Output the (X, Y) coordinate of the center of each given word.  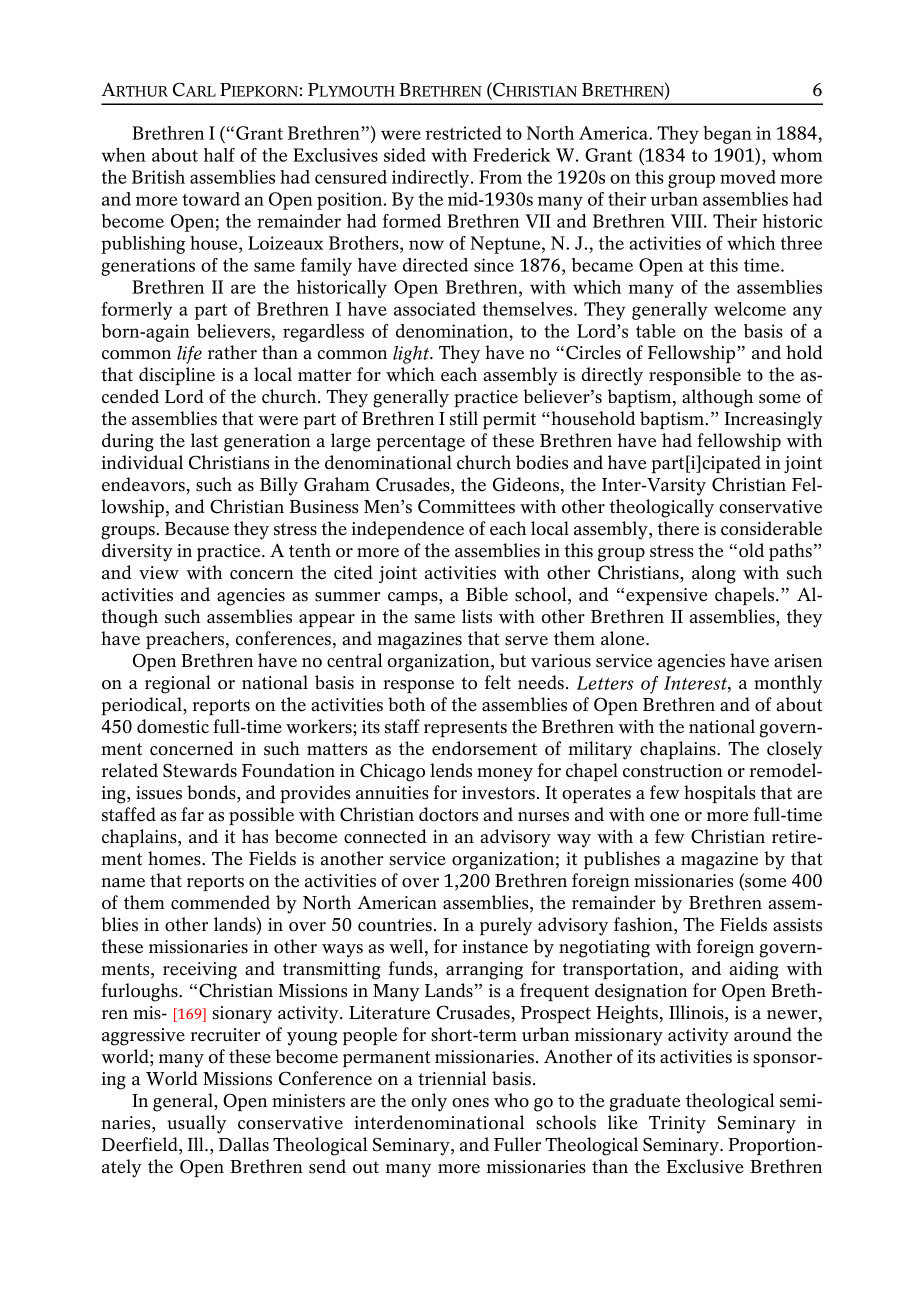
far (192, 814)
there (678, 528)
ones (470, 1103)
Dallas (244, 1144)
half (219, 155)
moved (748, 177)
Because (197, 529)
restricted (464, 133)
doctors (448, 814)
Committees (466, 506)
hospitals (719, 794)
